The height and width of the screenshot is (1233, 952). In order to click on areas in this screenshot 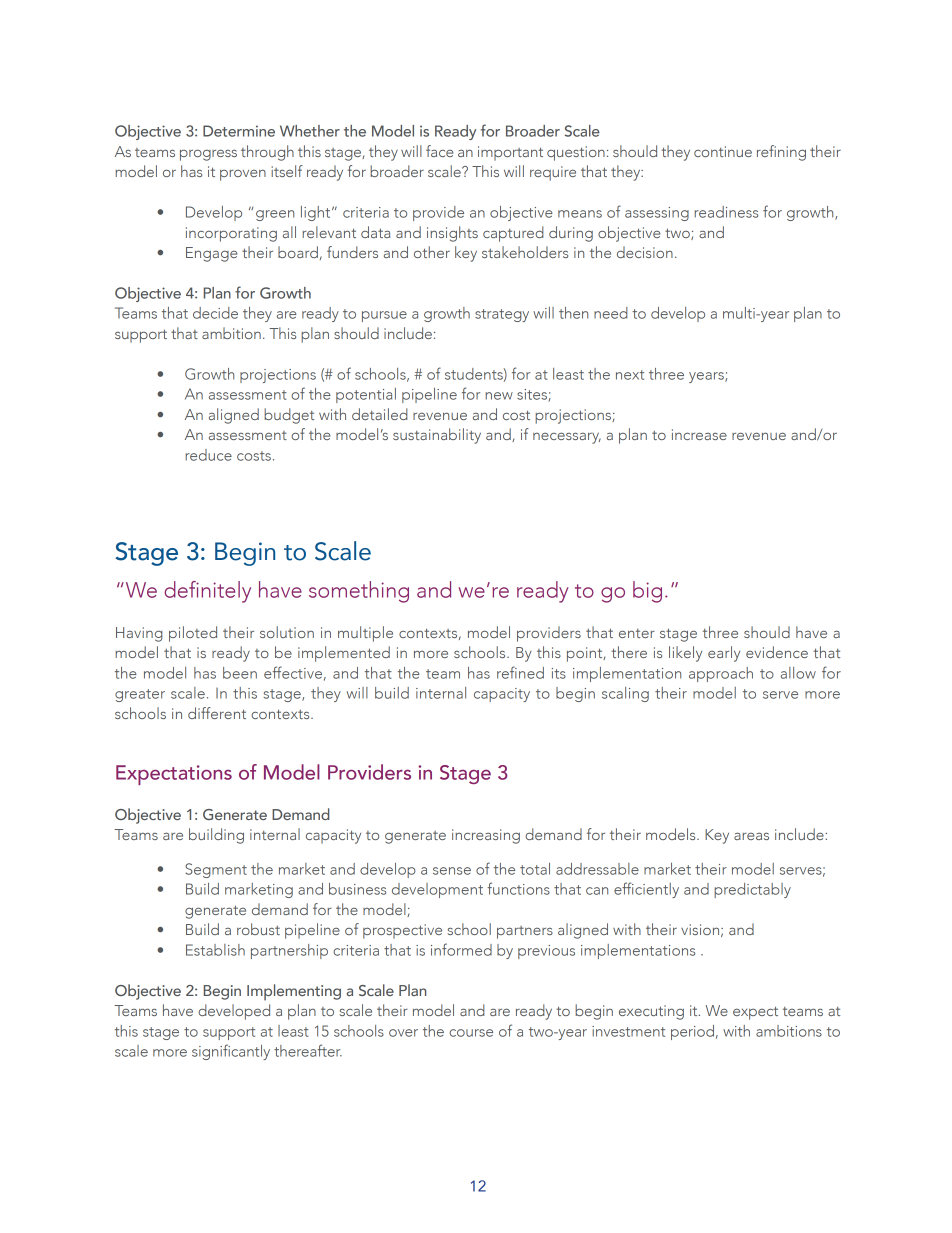, I will do `click(751, 836)`.
